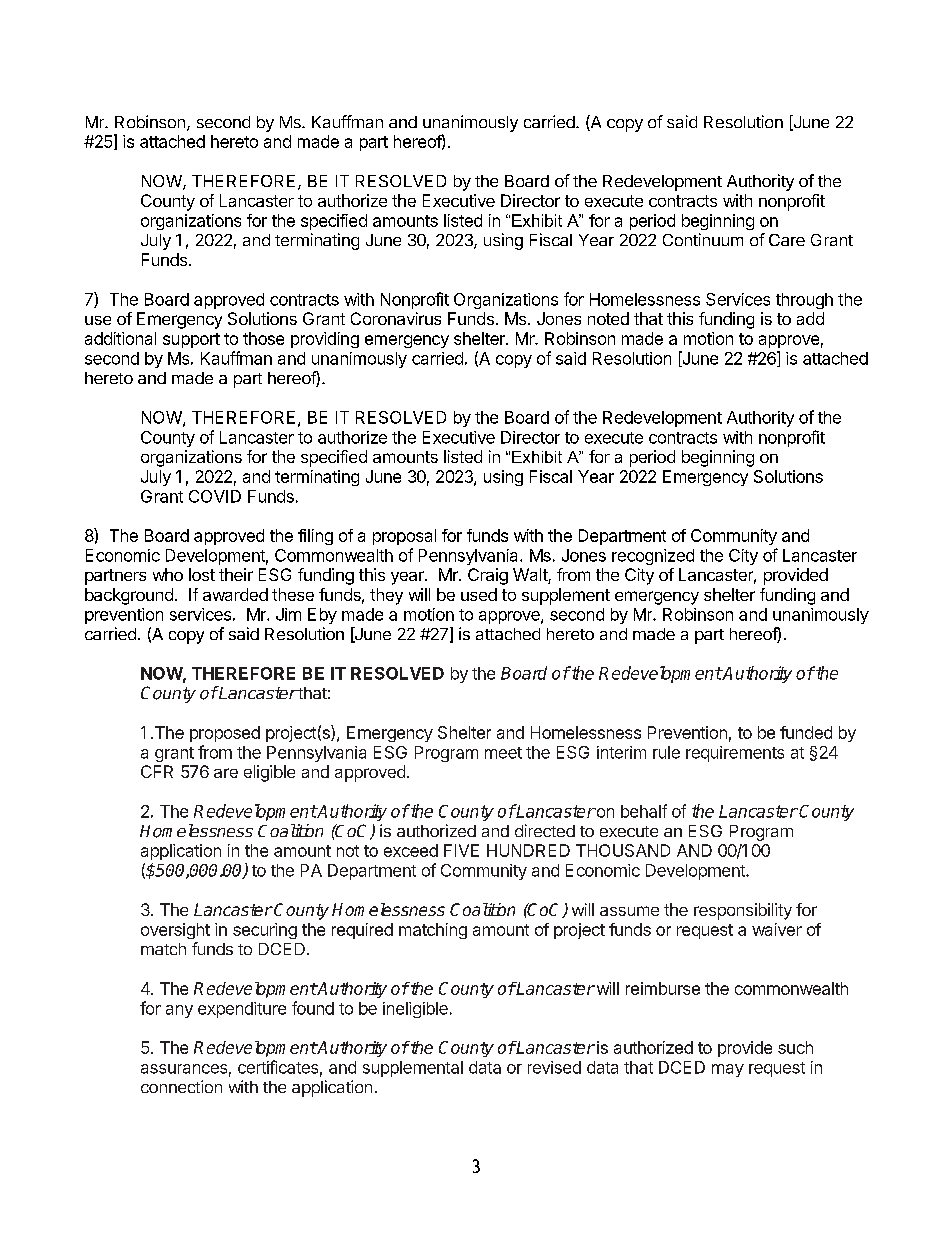 Image resolution: width=952 pixels, height=1233 pixels. What do you see at coordinates (191, 340) in the screenshot?
I see `support` at bounding box center [191, 340].
